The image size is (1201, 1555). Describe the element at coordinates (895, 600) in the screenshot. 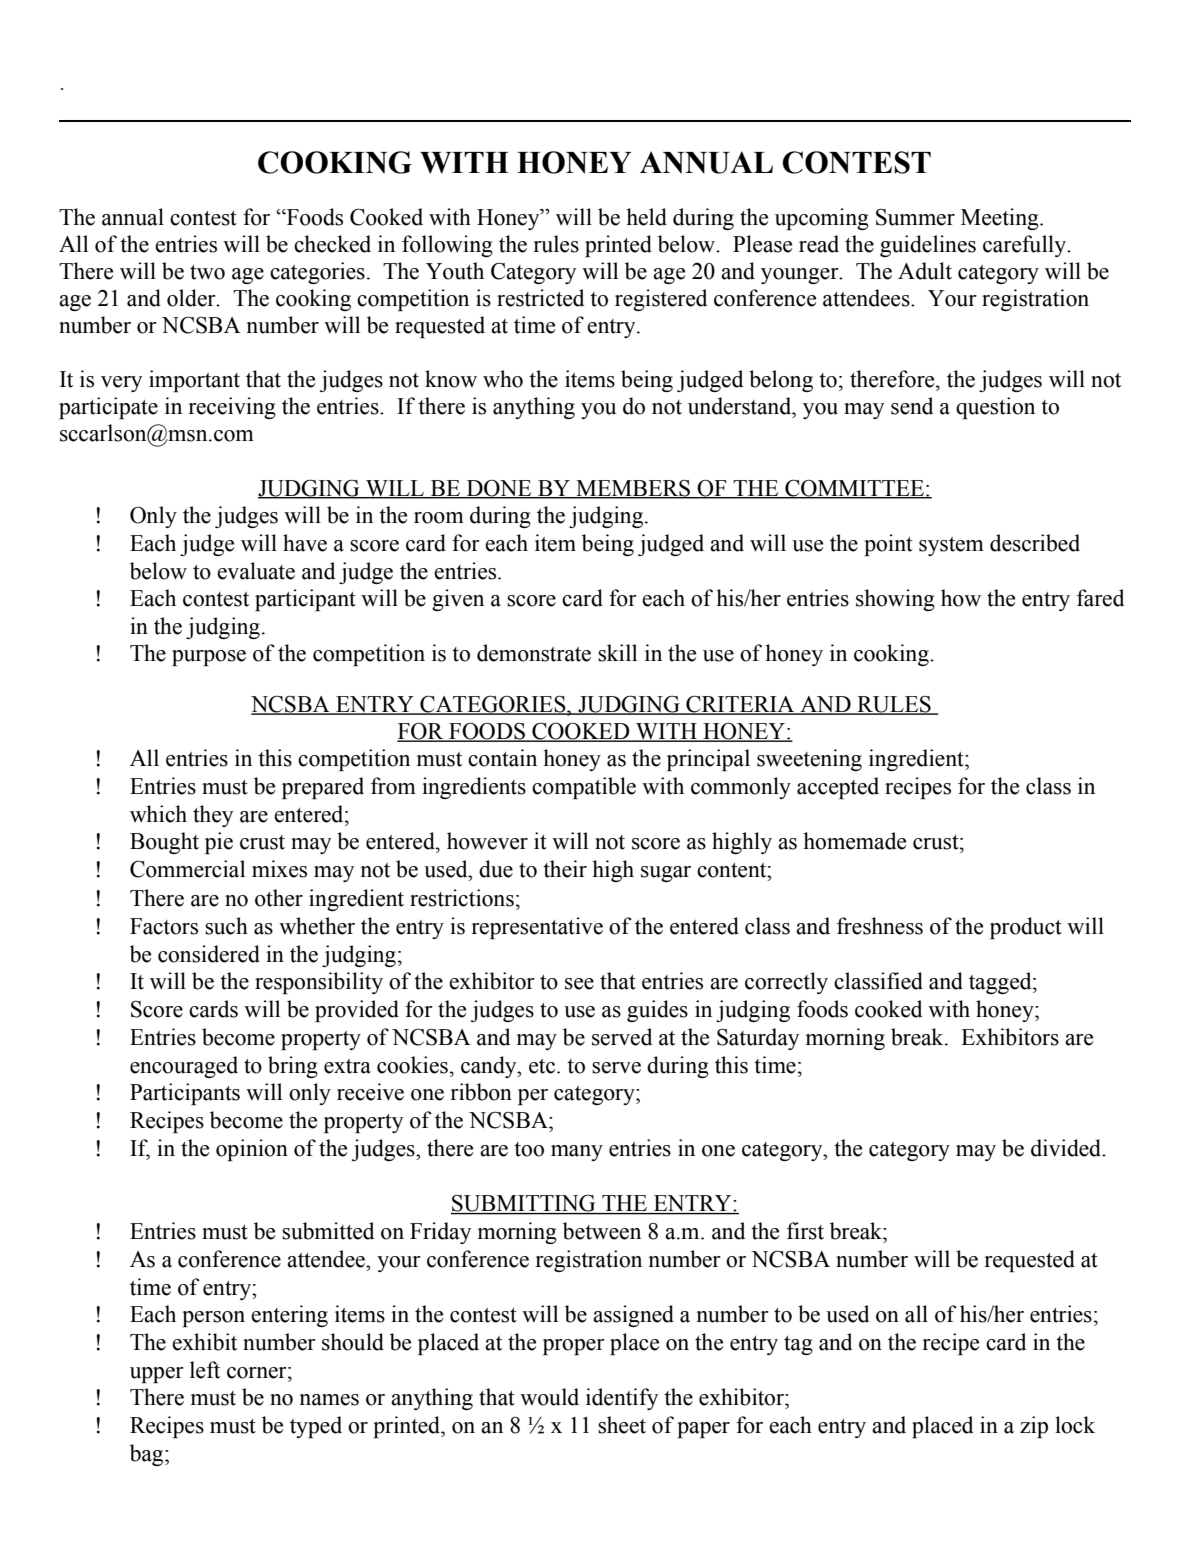

I see `showing` at that location.
